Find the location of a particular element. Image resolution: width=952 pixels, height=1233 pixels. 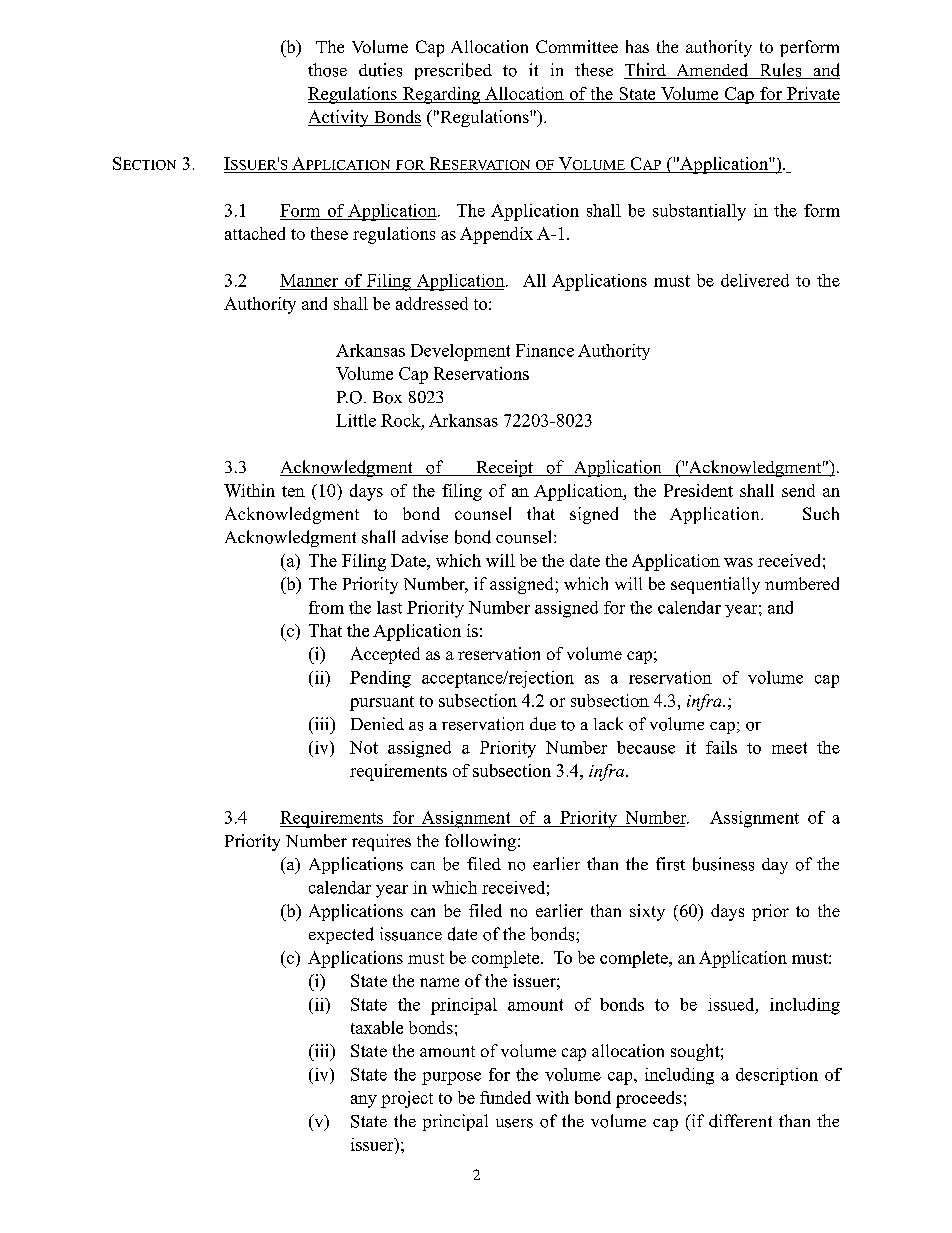

those is located at coordinates (327, 70).
